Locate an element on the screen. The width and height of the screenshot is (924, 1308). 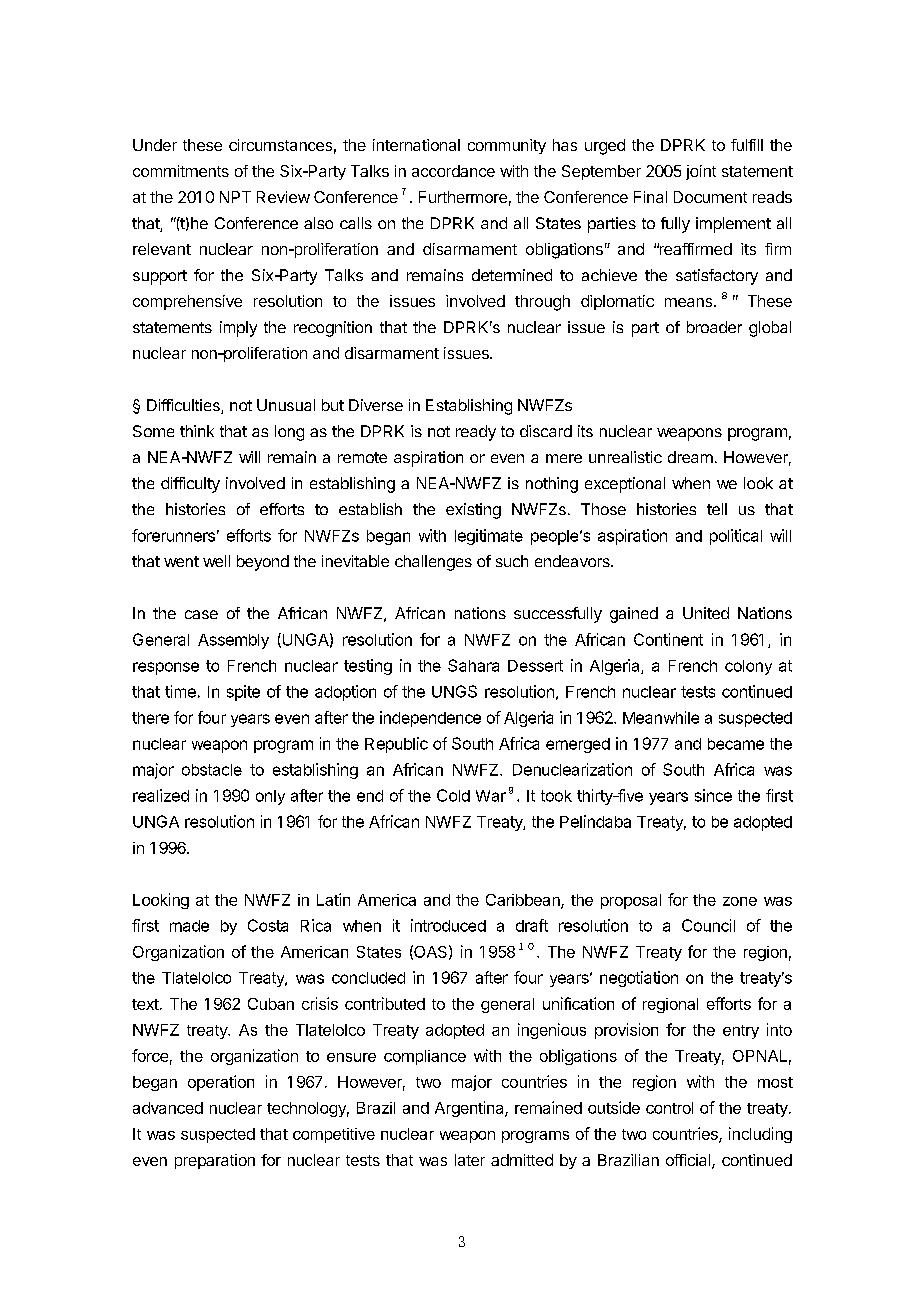
joint is located at coordinates (701, 172).
